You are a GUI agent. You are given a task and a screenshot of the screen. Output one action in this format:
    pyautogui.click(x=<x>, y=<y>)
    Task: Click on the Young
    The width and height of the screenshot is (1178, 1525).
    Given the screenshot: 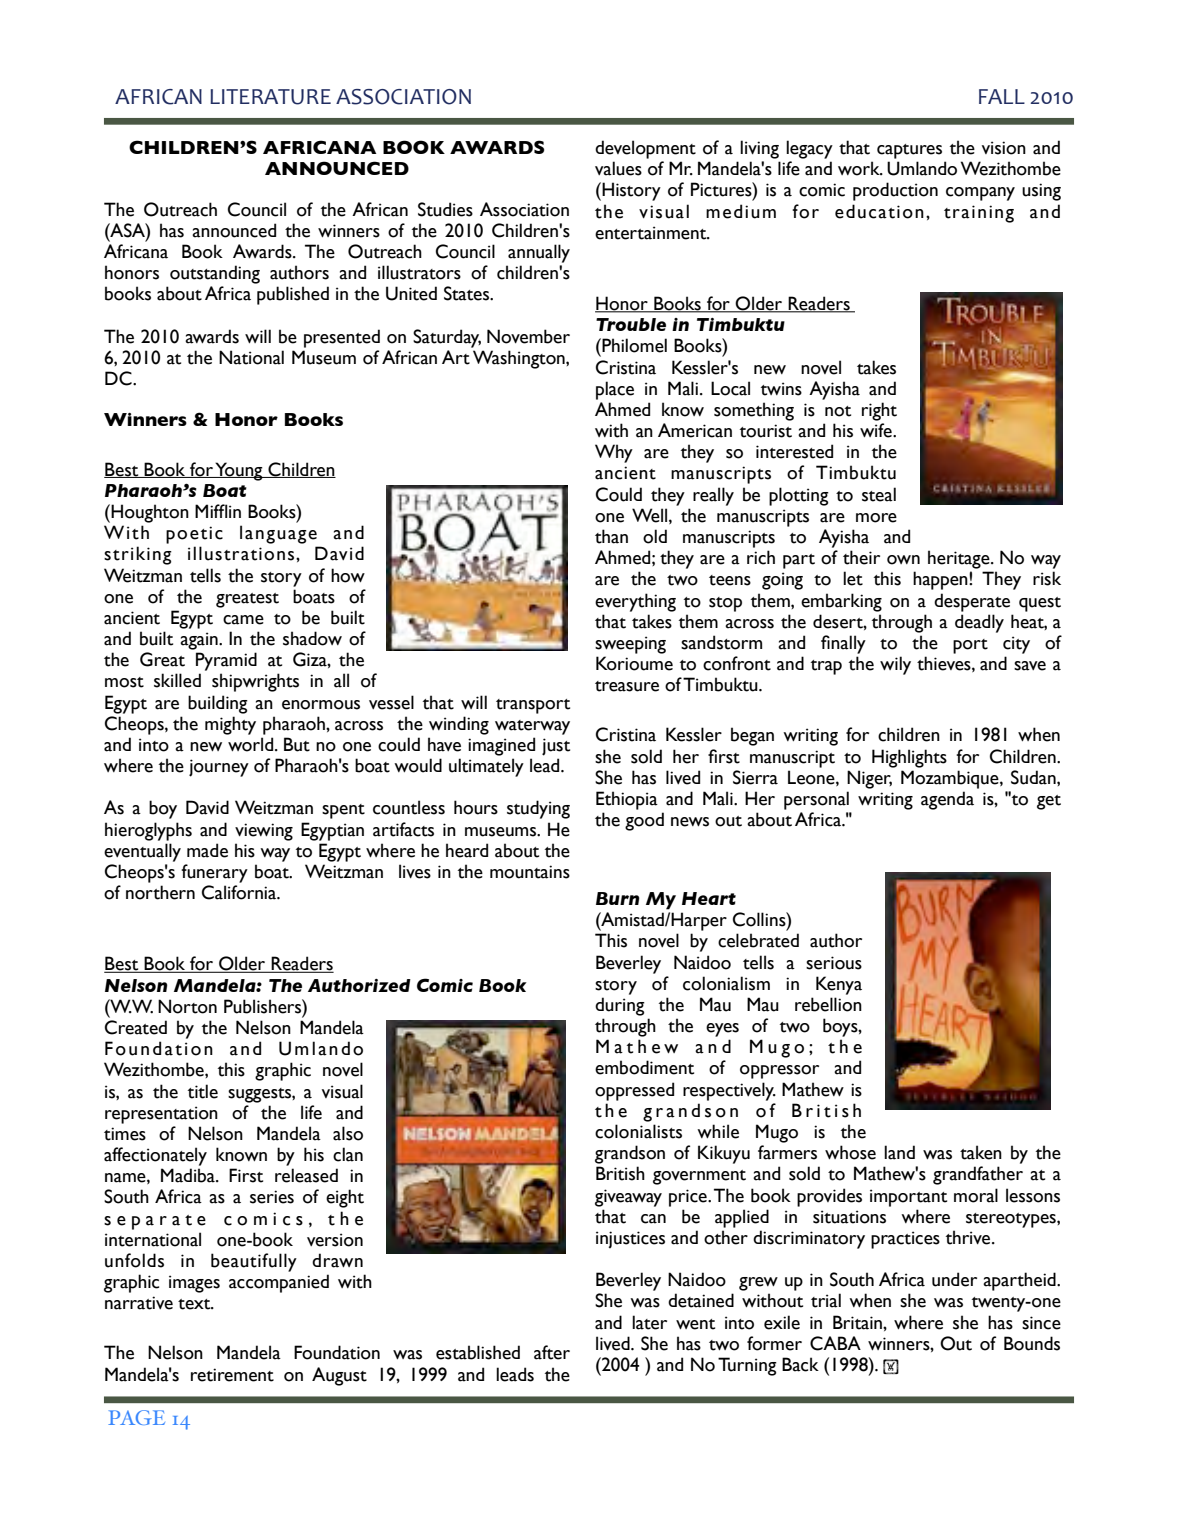 What is the action you would take?
    pyautogui.click(x=239, y=471)
